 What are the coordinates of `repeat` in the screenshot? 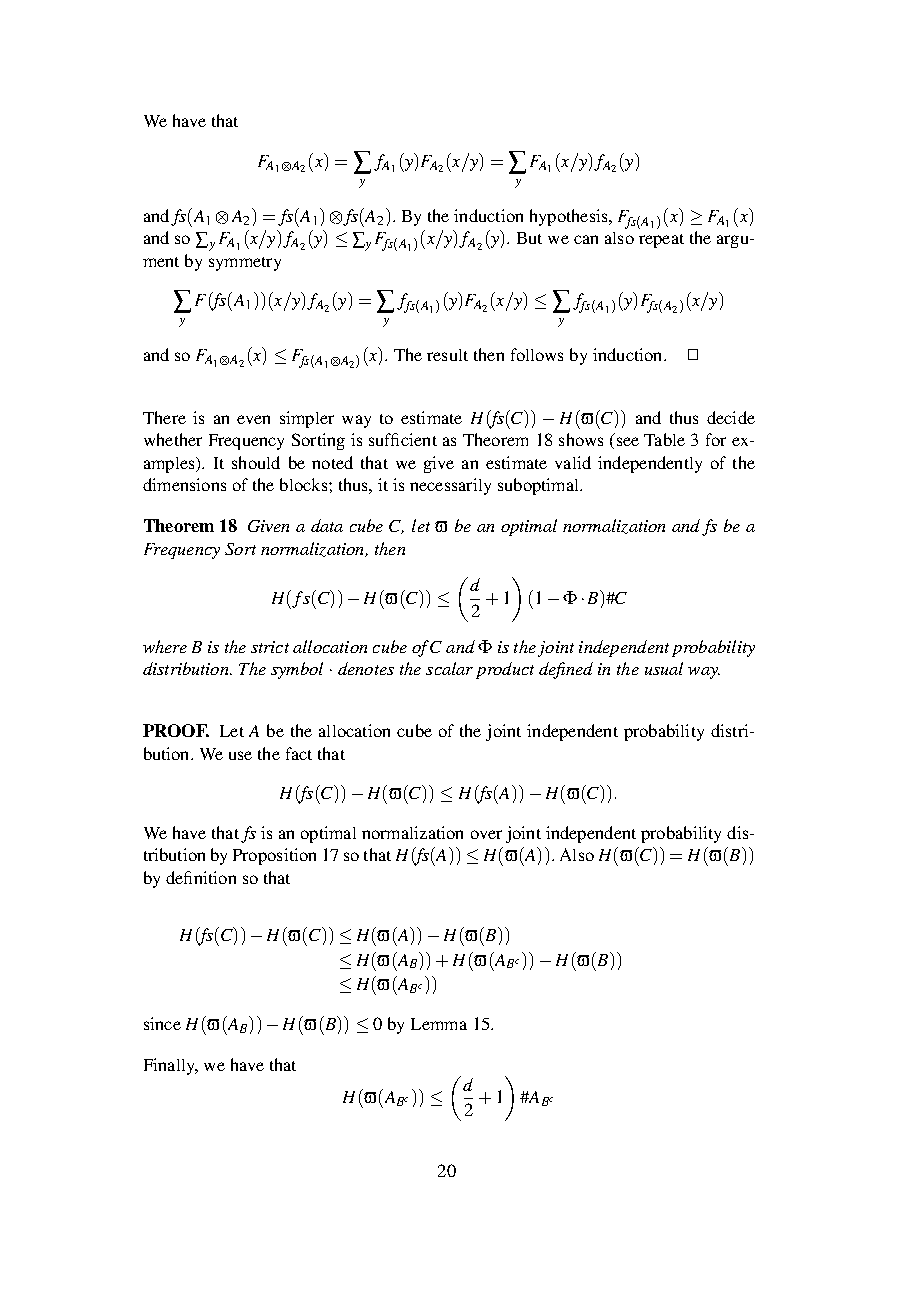 It's located at (661, 241).
